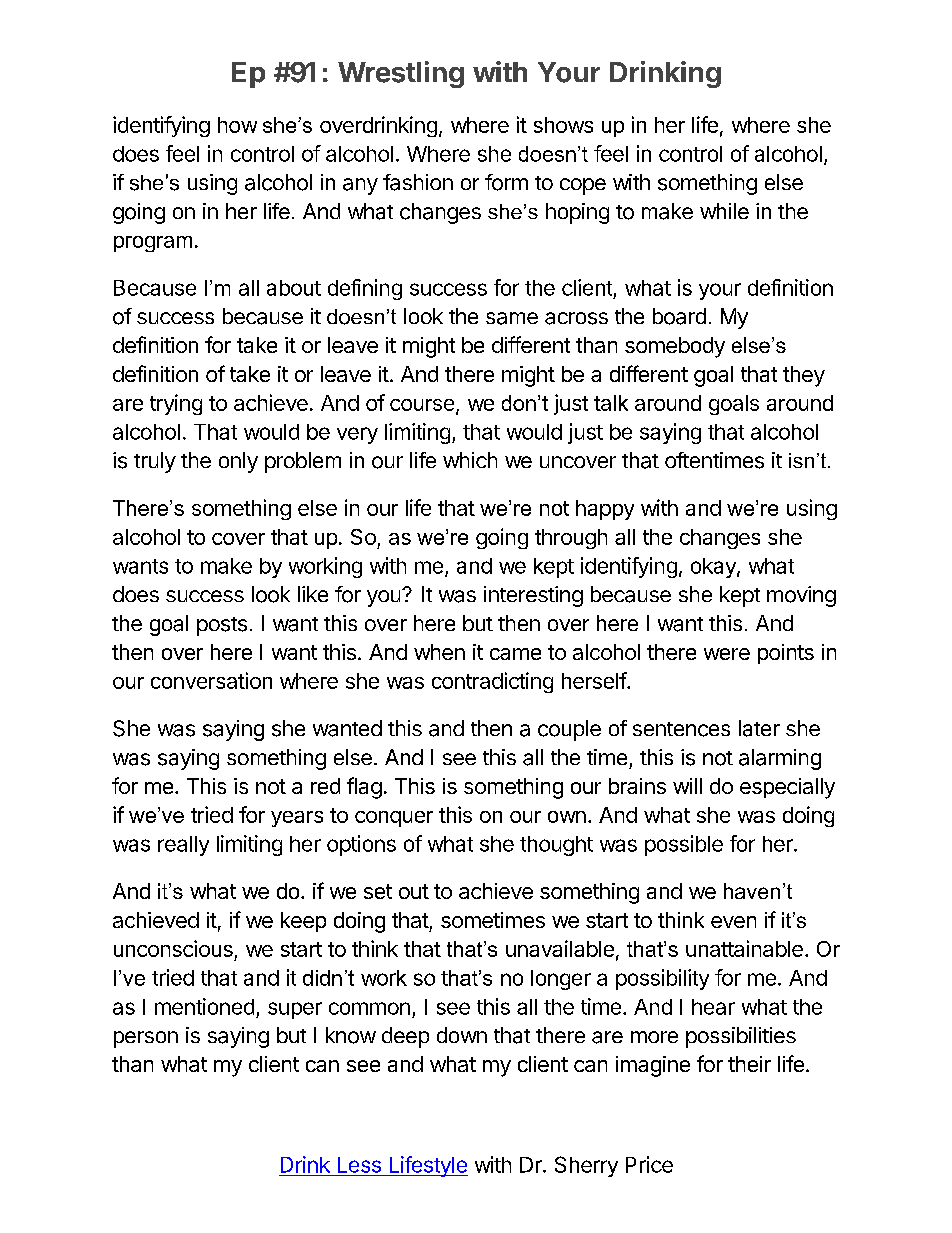 The image size is (952, 1233). I want to click on somebody, so click(675, 347).
